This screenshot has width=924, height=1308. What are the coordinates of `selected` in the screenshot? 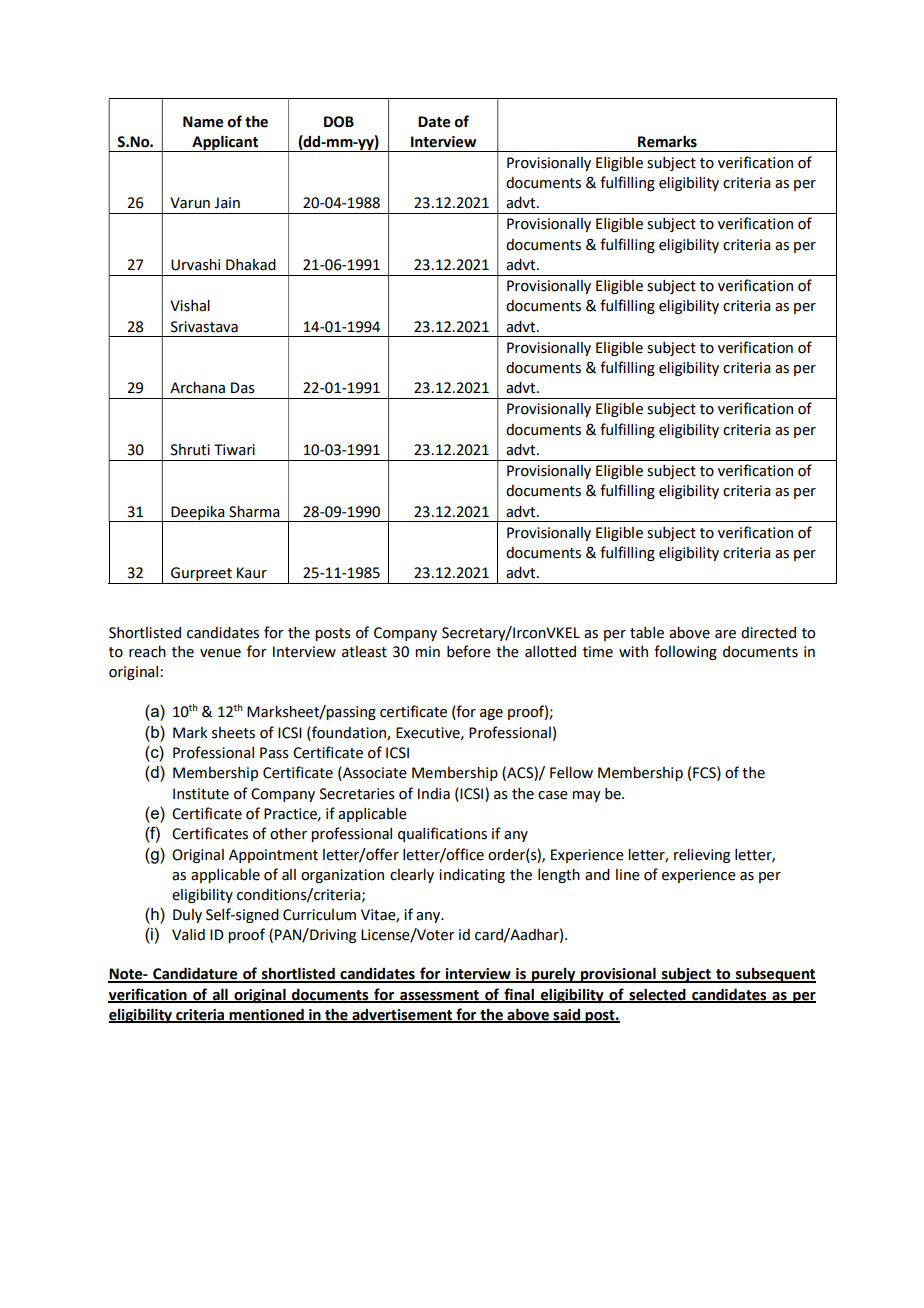 It's located at (657, 995).
